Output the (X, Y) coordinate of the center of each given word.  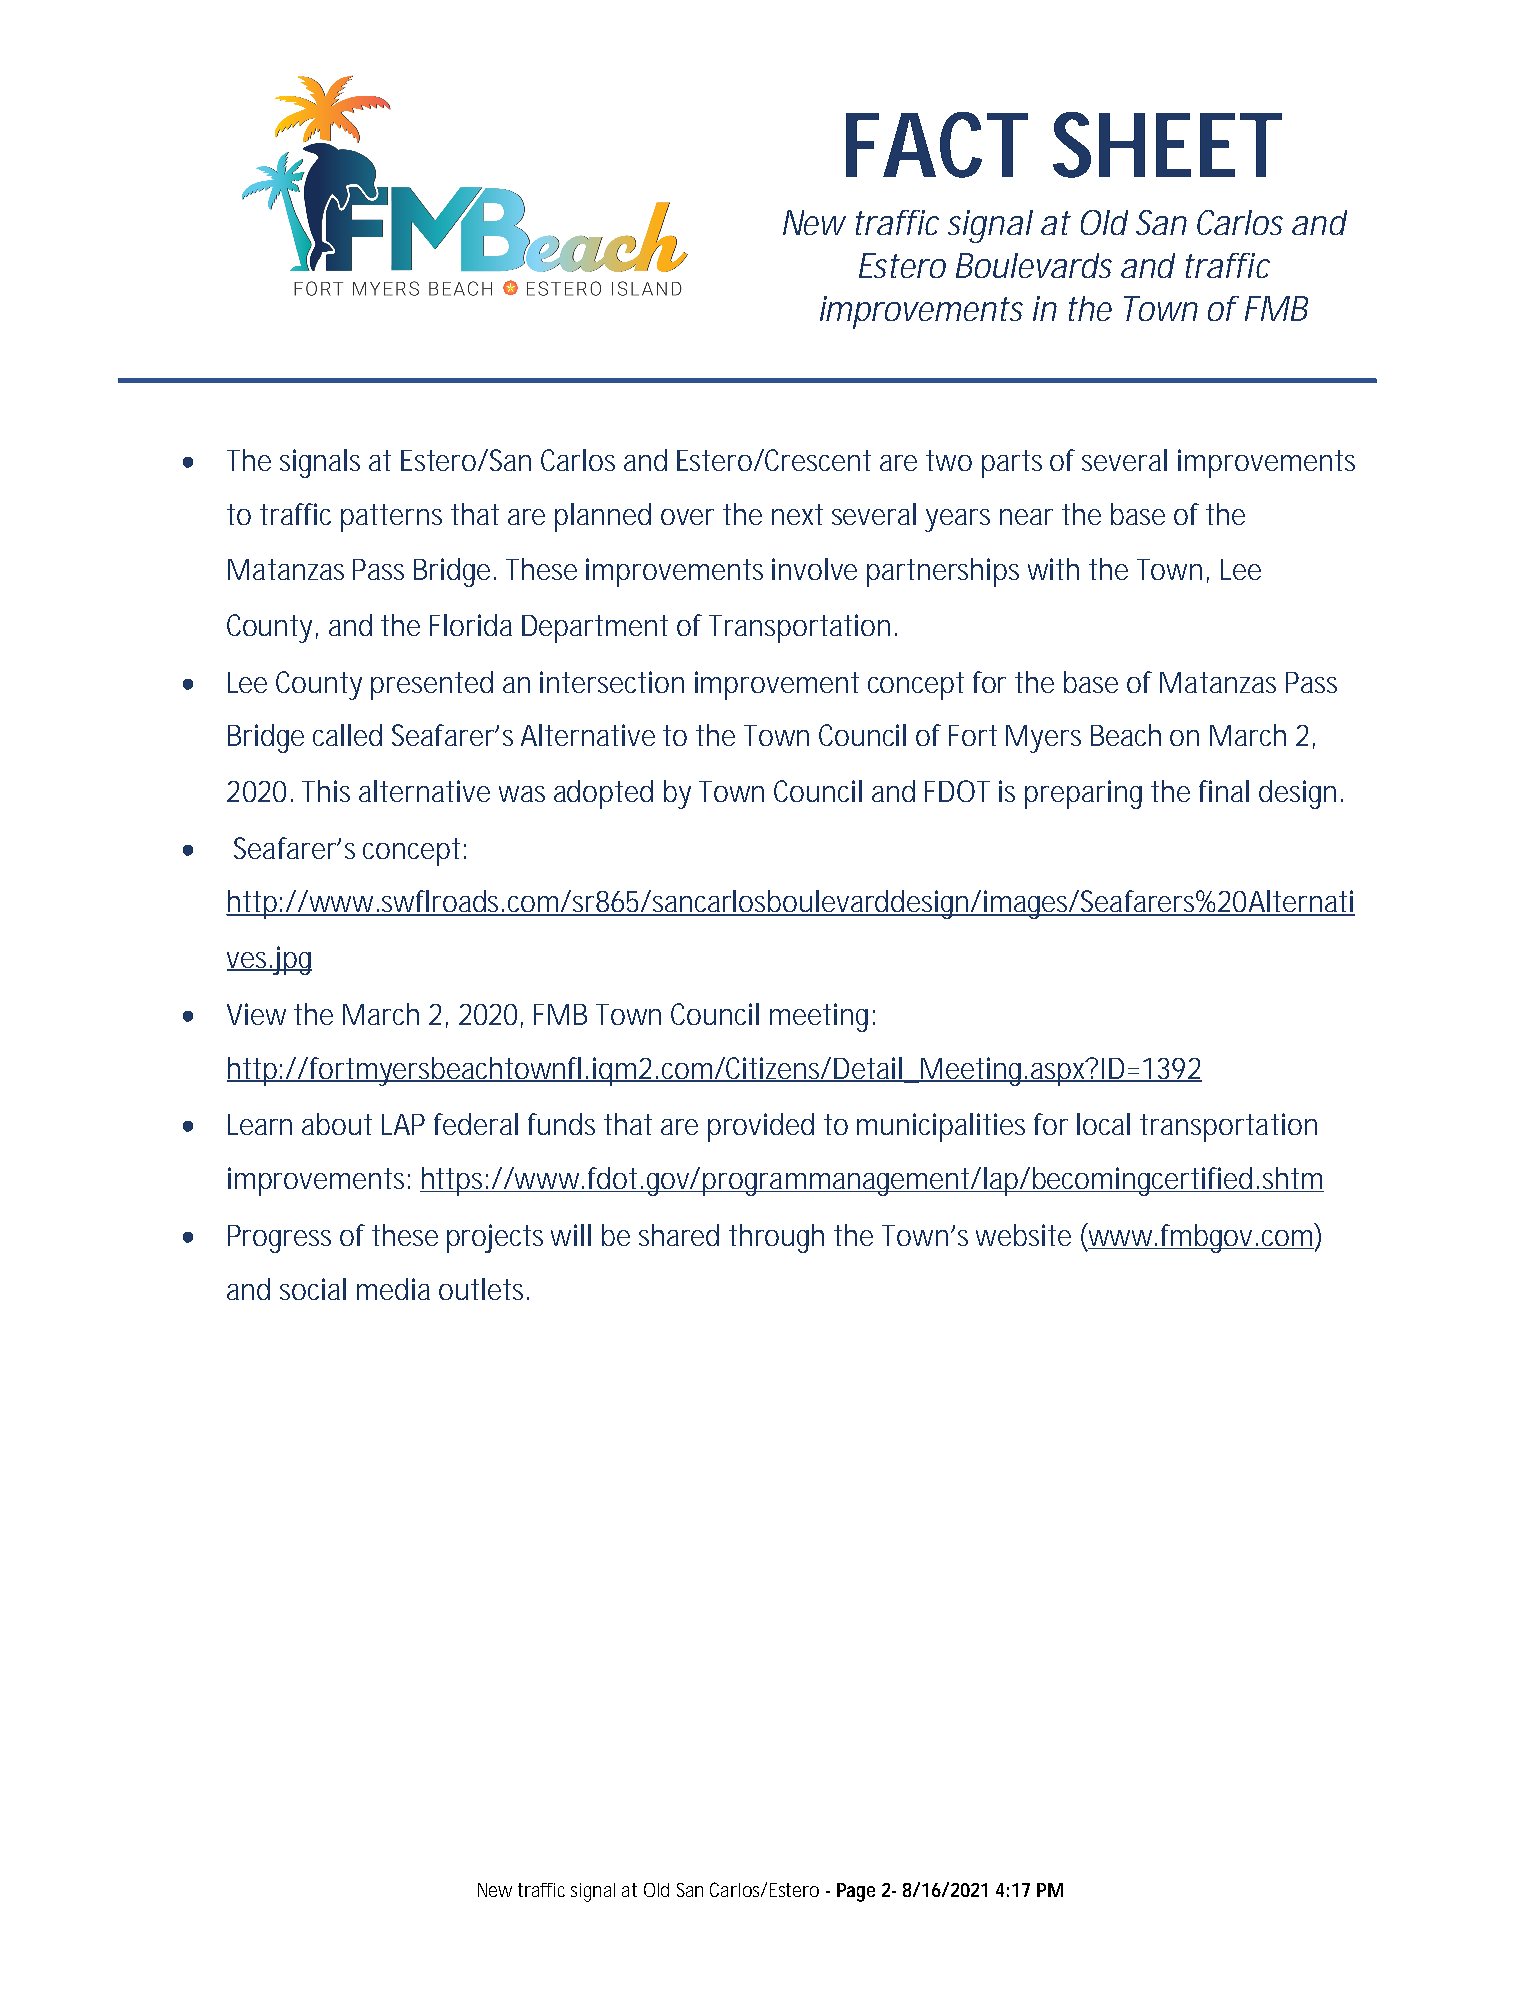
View (256, 1014)
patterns (391, 518)
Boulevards (1034, 265)
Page (856, 1892)
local (1103, 1124)
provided (761, 1127)
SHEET (1167, 145)
